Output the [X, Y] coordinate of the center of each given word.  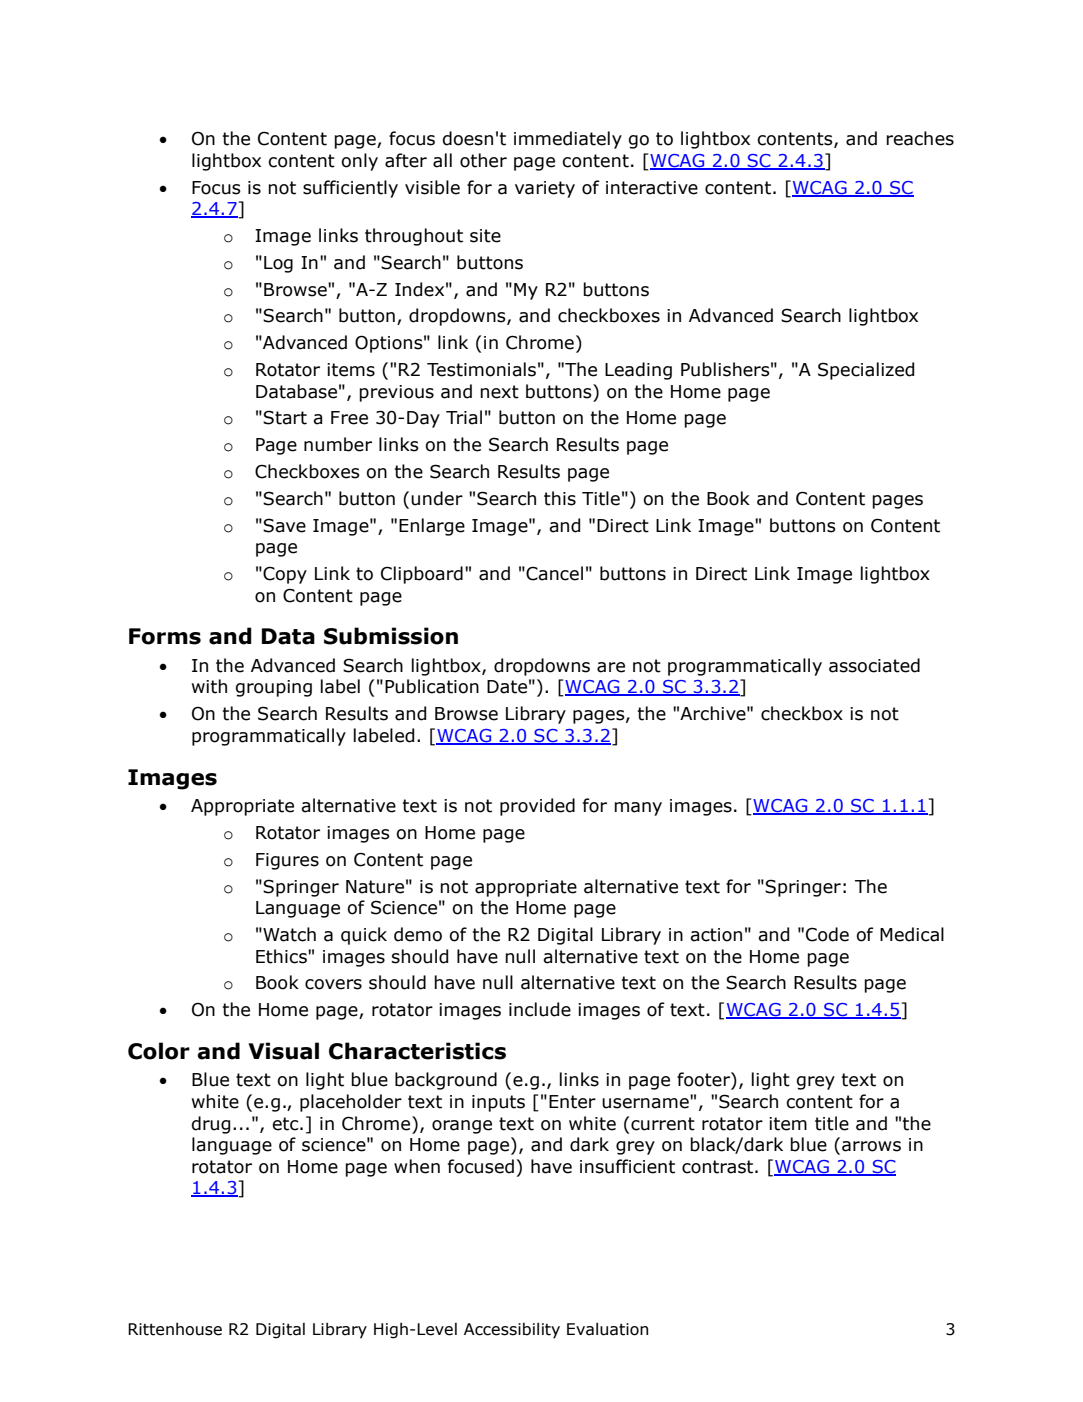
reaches [920, 138]
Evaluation [607, 1329]
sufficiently [350, 189]
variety [545, 189]
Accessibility [512, 1330]
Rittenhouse [175, 1329]
